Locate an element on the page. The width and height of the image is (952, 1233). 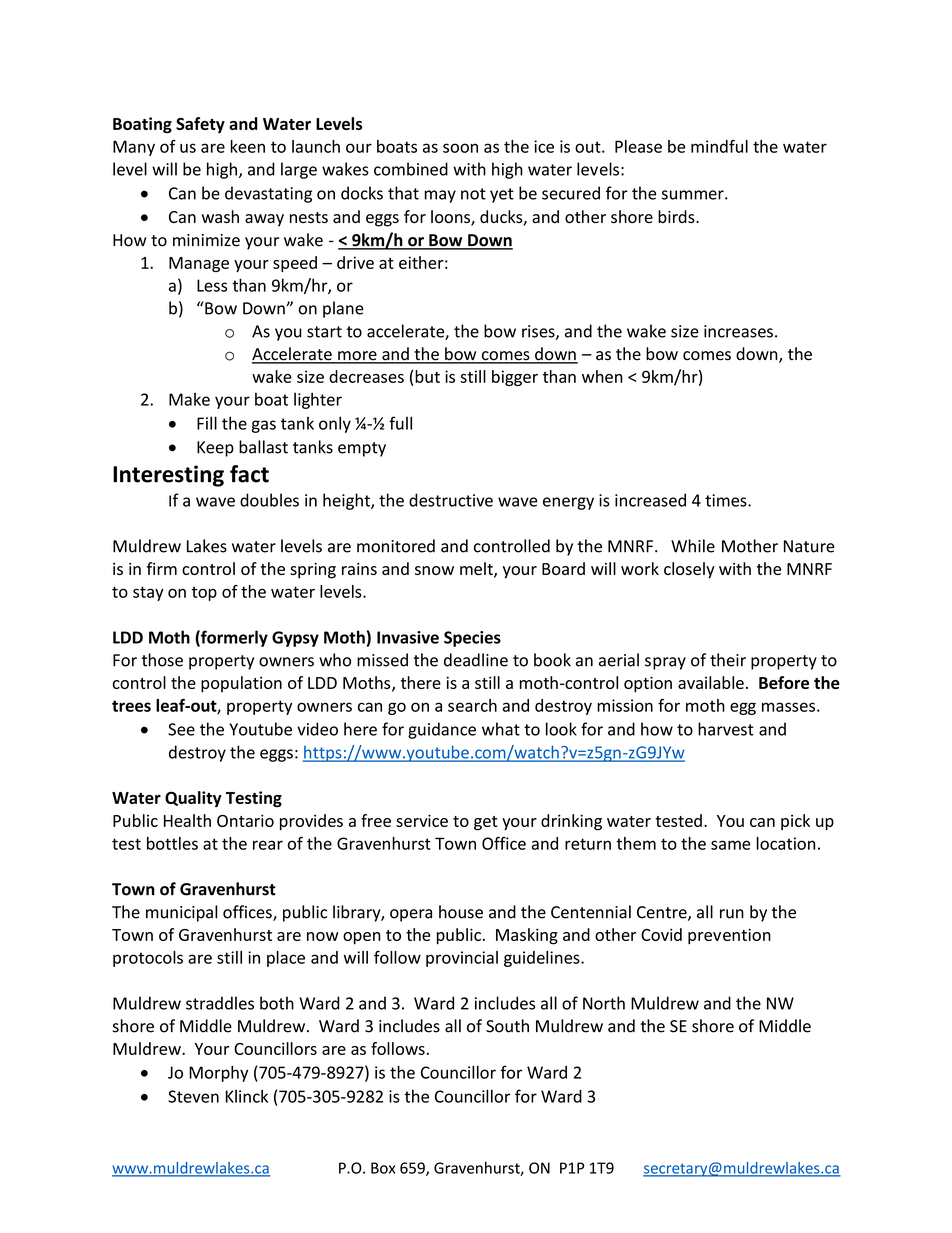
Box is located at coordinates (383, 1168).
